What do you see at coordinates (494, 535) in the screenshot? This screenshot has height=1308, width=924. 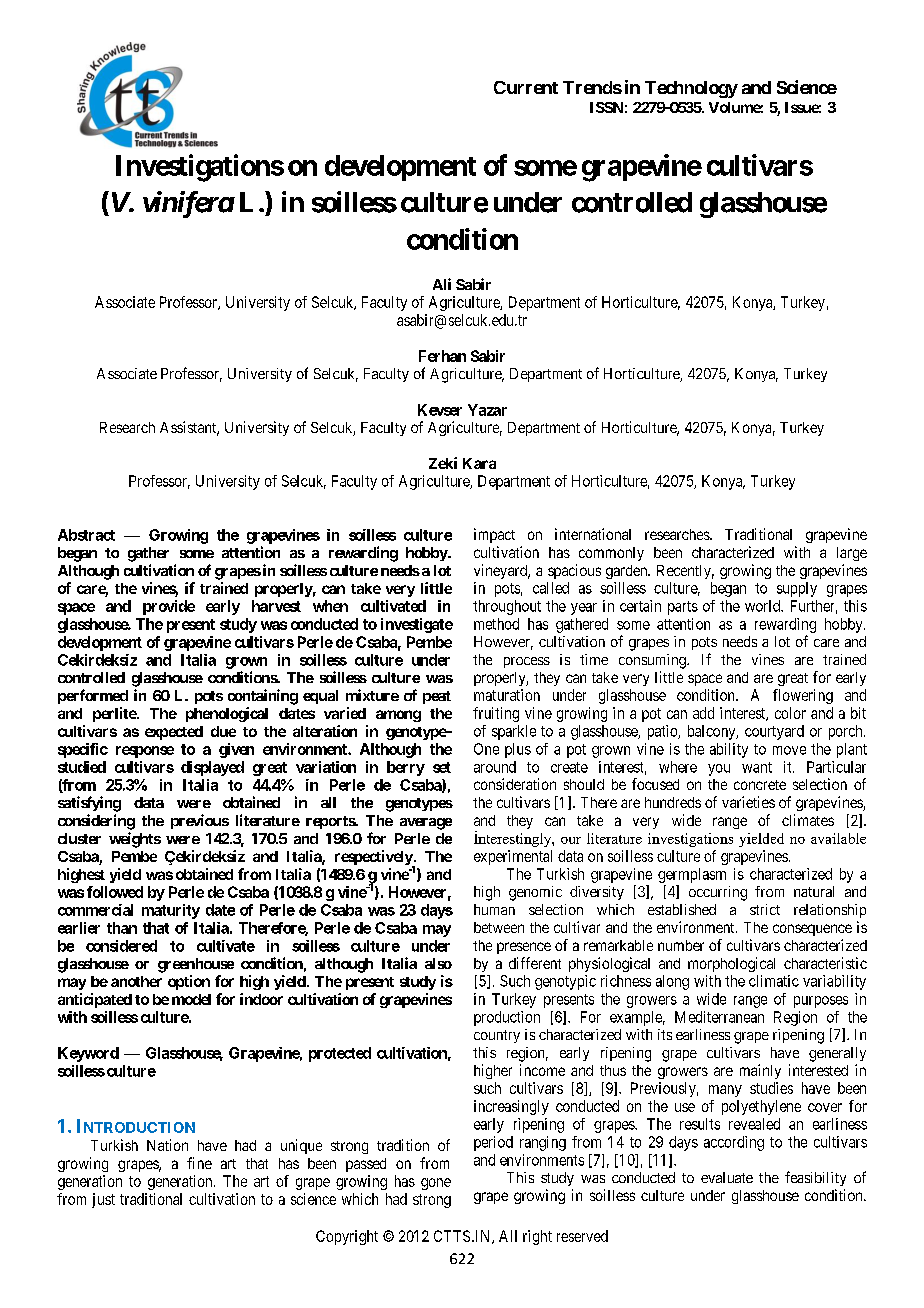 I see `impact` at bounding box center [494, 535].
